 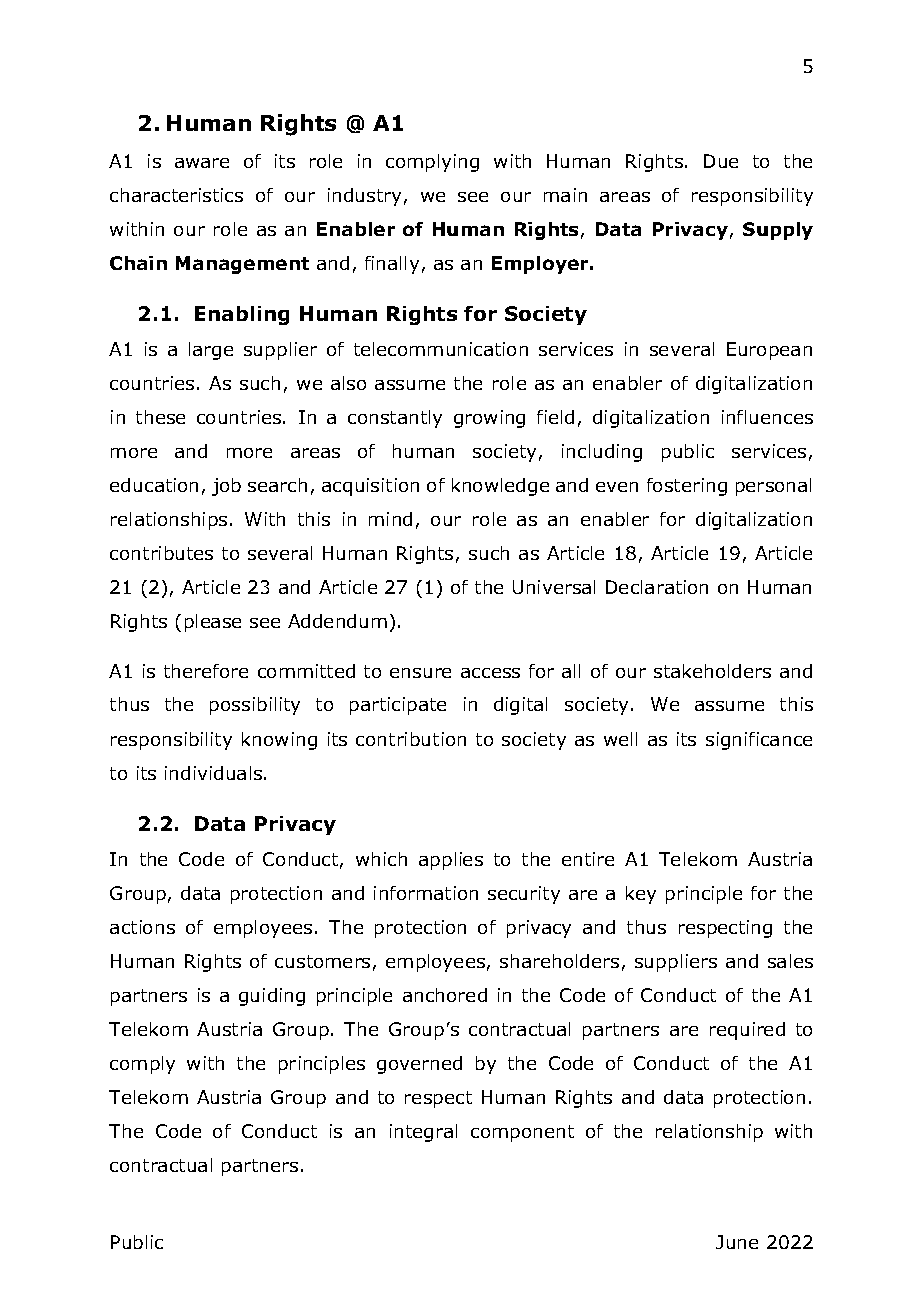 What do you see at coordinates (721, 161) in the page?
I see `Due` at bounding box center [721, 161].
